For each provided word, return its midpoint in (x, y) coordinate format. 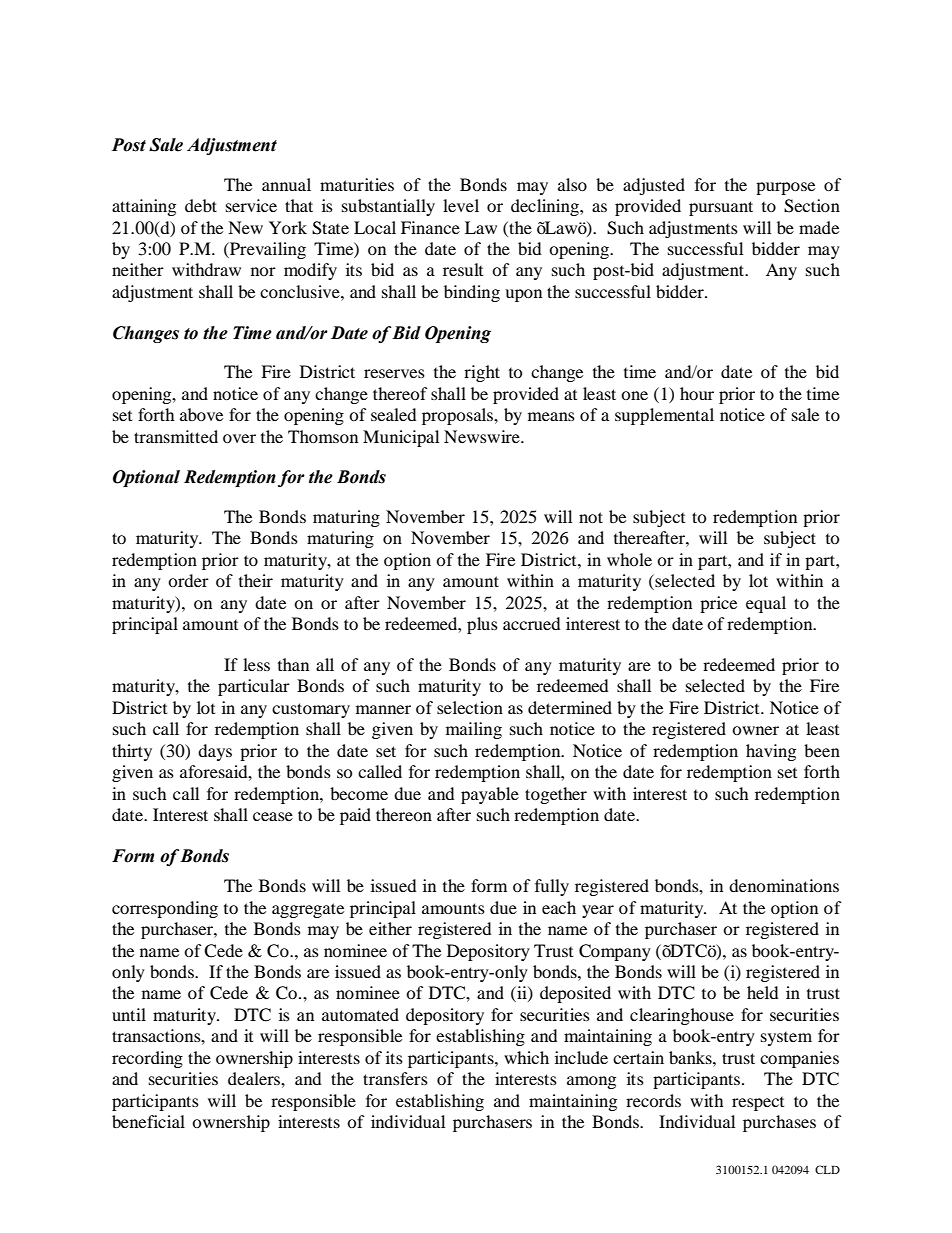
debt (201, 205)
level (461, 205)
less (256, 664)
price (718, 604)
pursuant (721, 208)
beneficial (148, 1121)
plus (482, 625)
